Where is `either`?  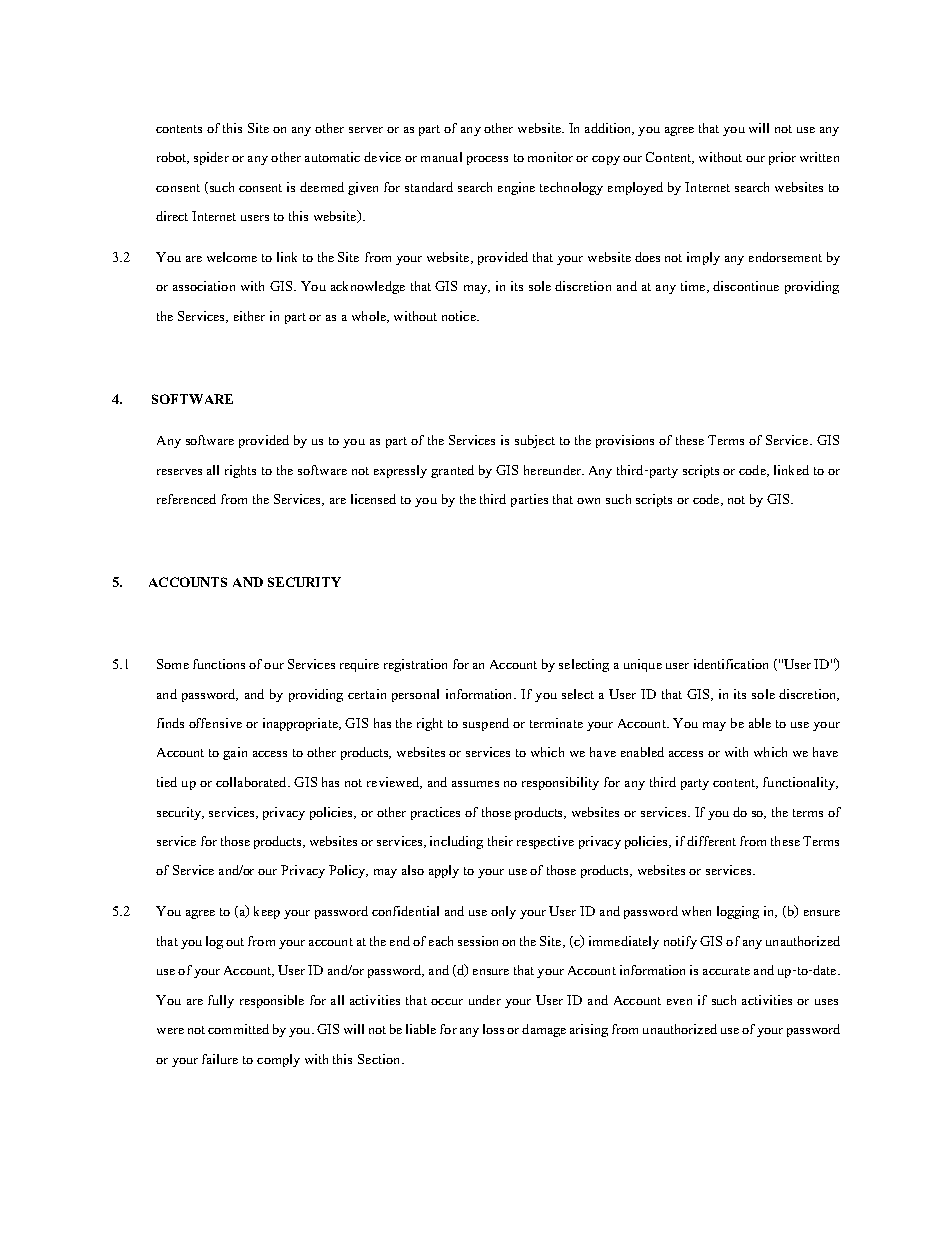
either is located at coordinates (249, 316).
